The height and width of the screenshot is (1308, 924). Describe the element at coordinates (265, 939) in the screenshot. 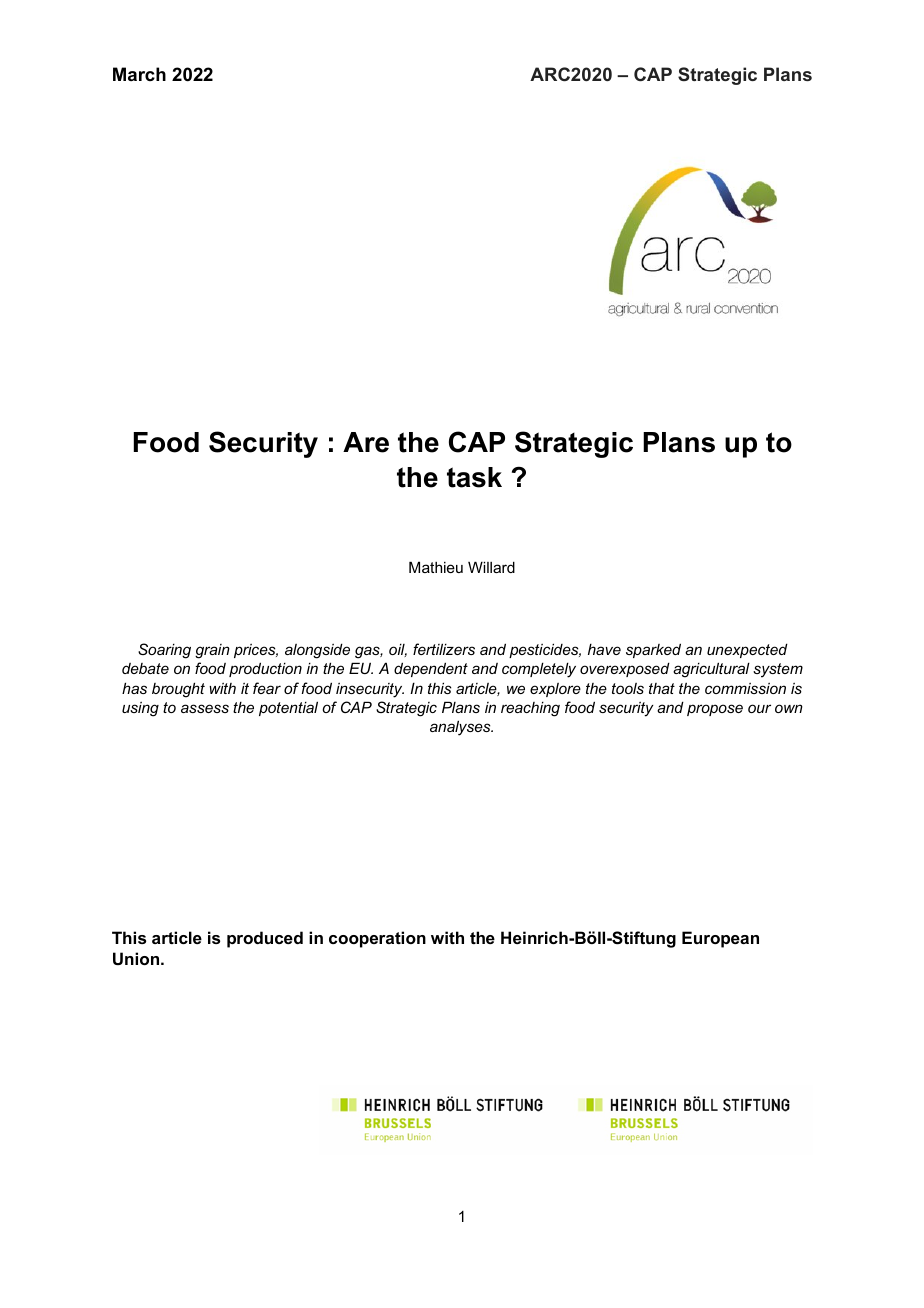

I see `produced` at that location.
